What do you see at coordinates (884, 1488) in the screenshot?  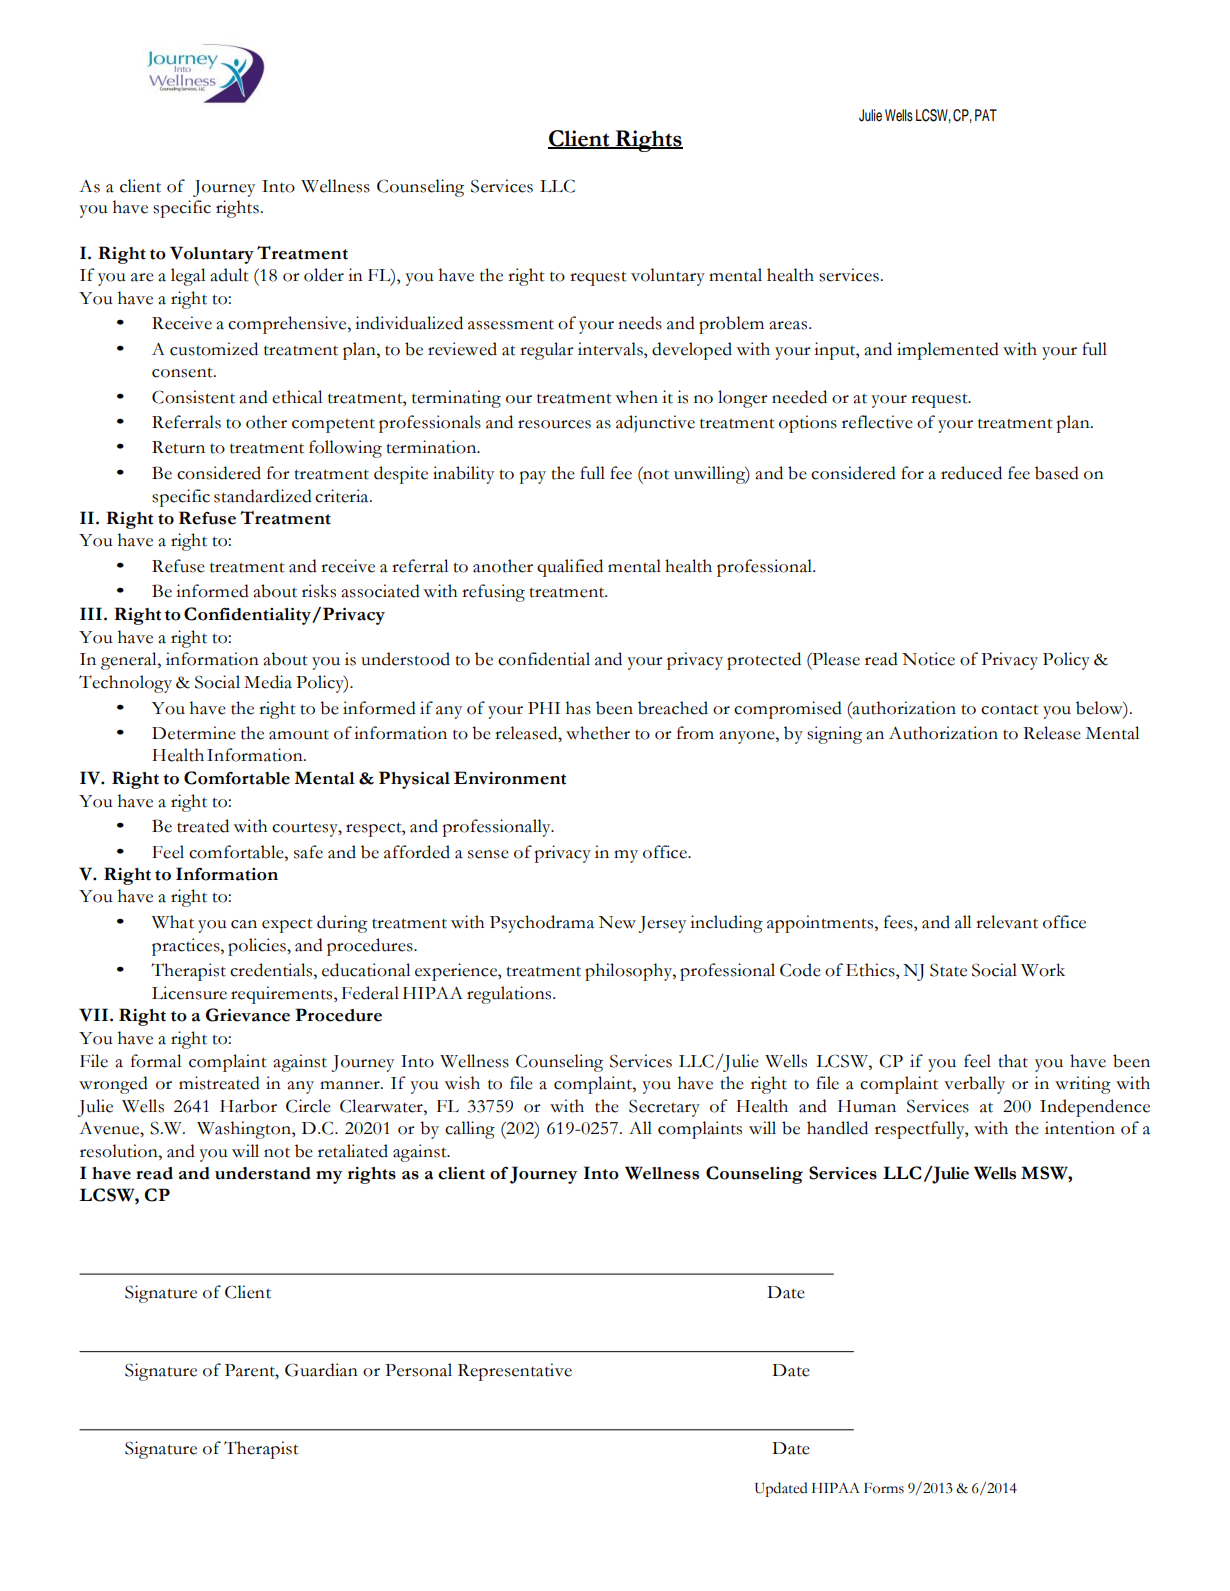 I see `Forms` at bounding box center [884, 1488].
